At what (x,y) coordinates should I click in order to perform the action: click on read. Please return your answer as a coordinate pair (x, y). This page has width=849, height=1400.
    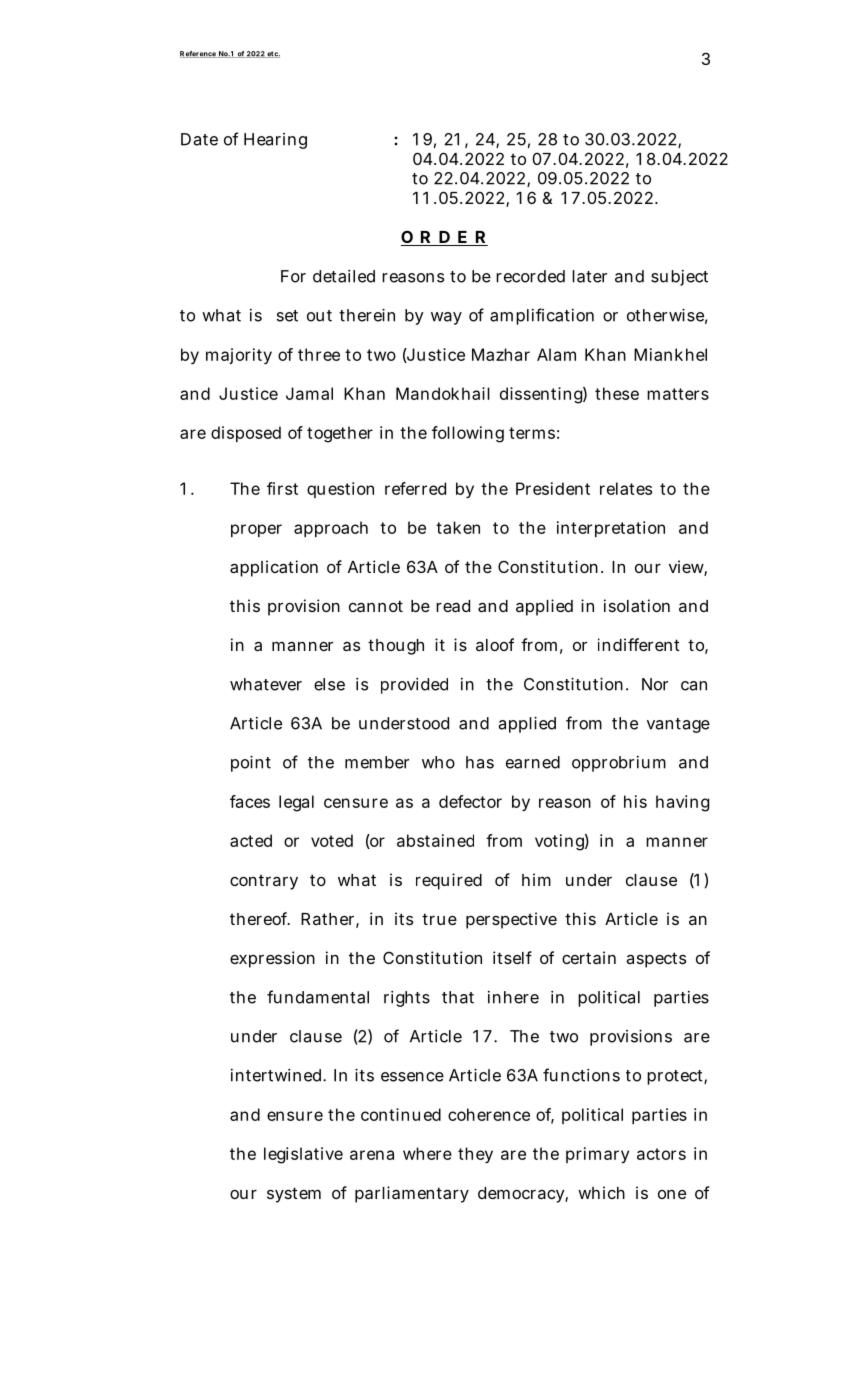
    Looking at the image, I should click on (453, 606).
